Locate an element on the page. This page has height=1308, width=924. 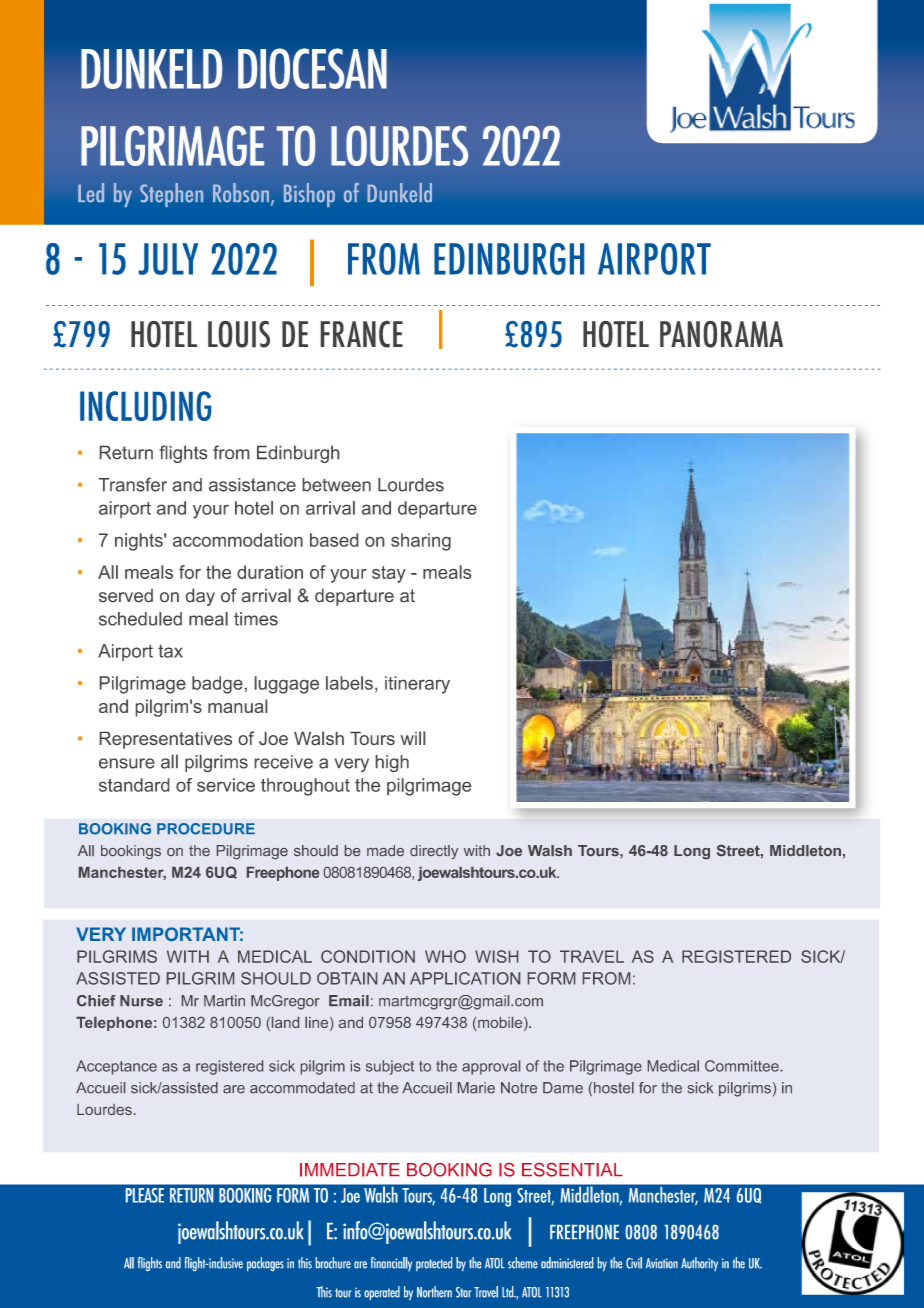
will is located at coordinates (413, 738).
